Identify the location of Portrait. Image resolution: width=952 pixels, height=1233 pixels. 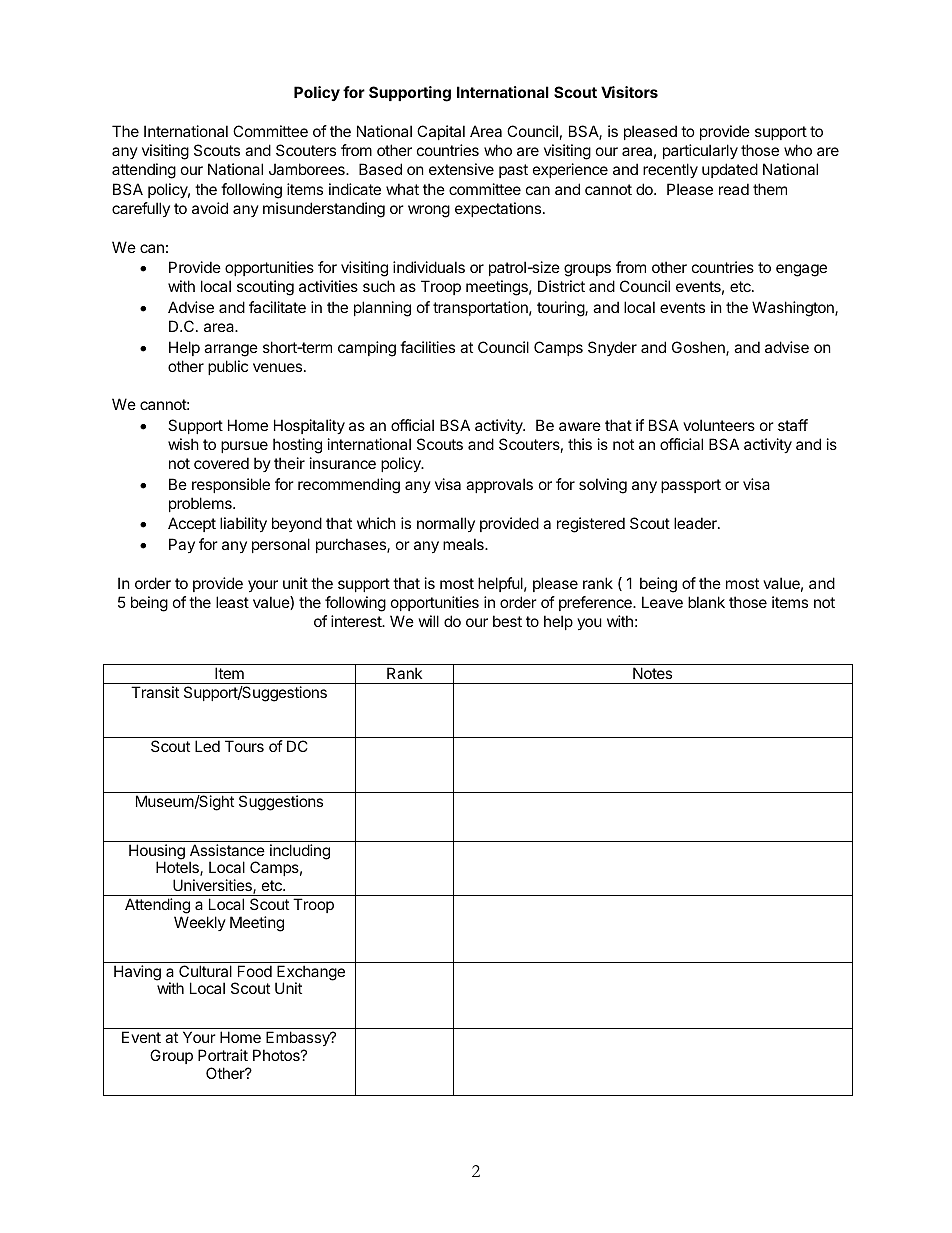
(223, 1055).
